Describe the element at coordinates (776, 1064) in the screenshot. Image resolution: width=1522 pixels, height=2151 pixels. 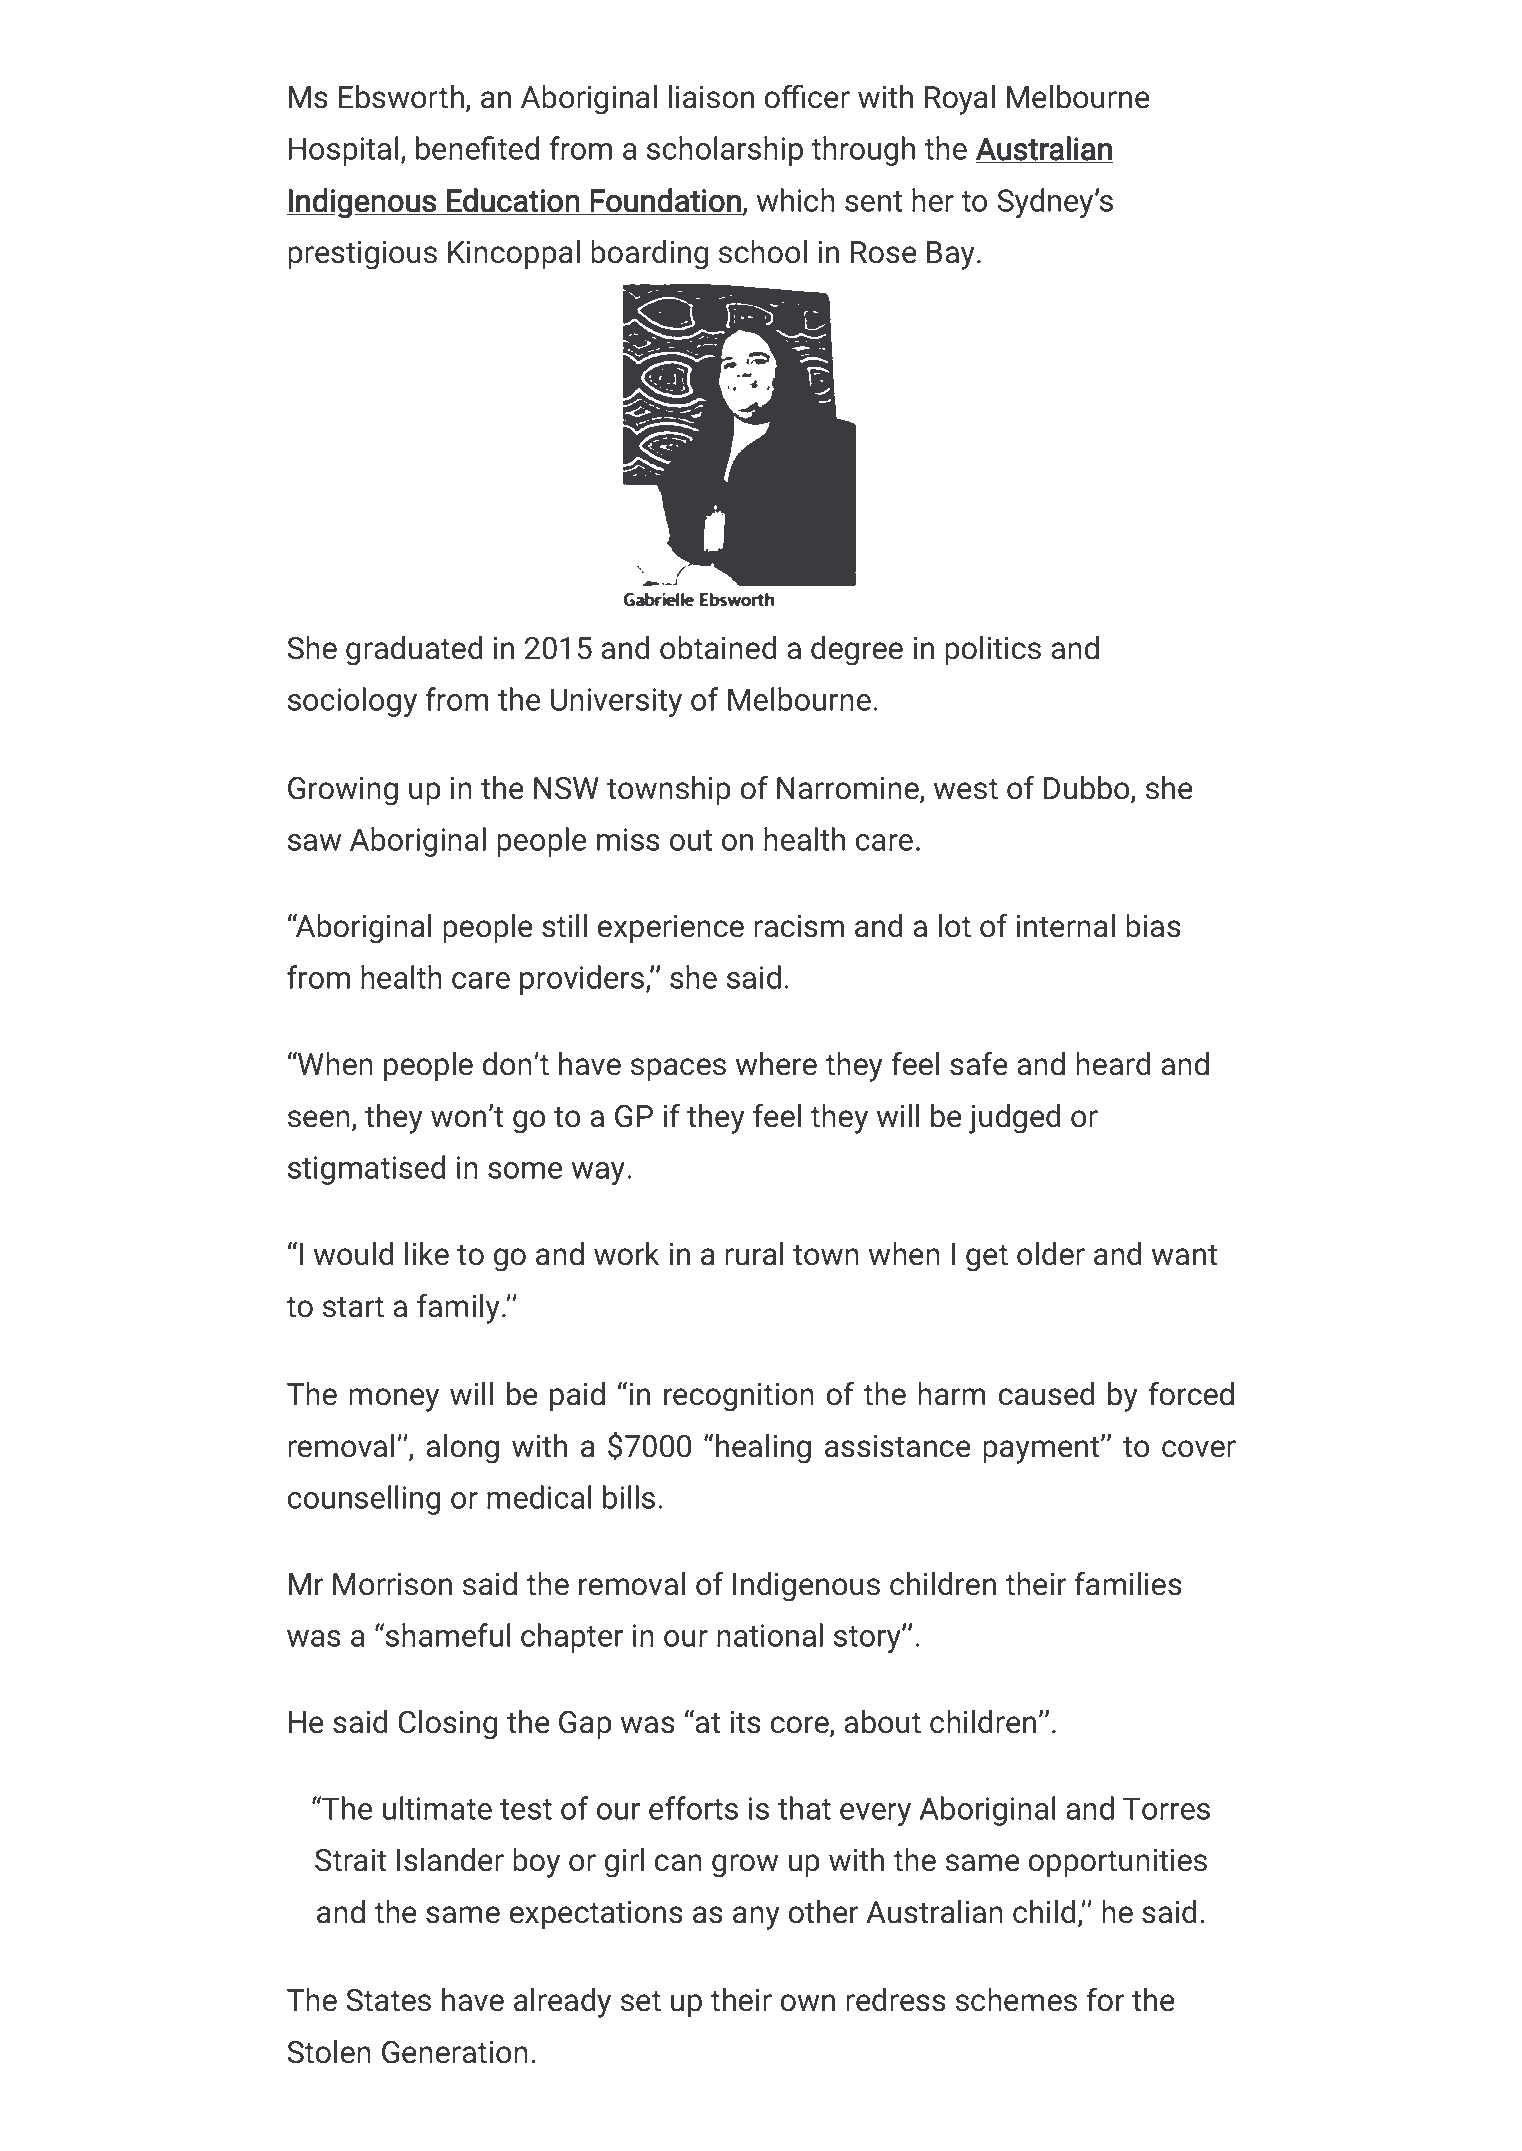
I see `where` at that location.
